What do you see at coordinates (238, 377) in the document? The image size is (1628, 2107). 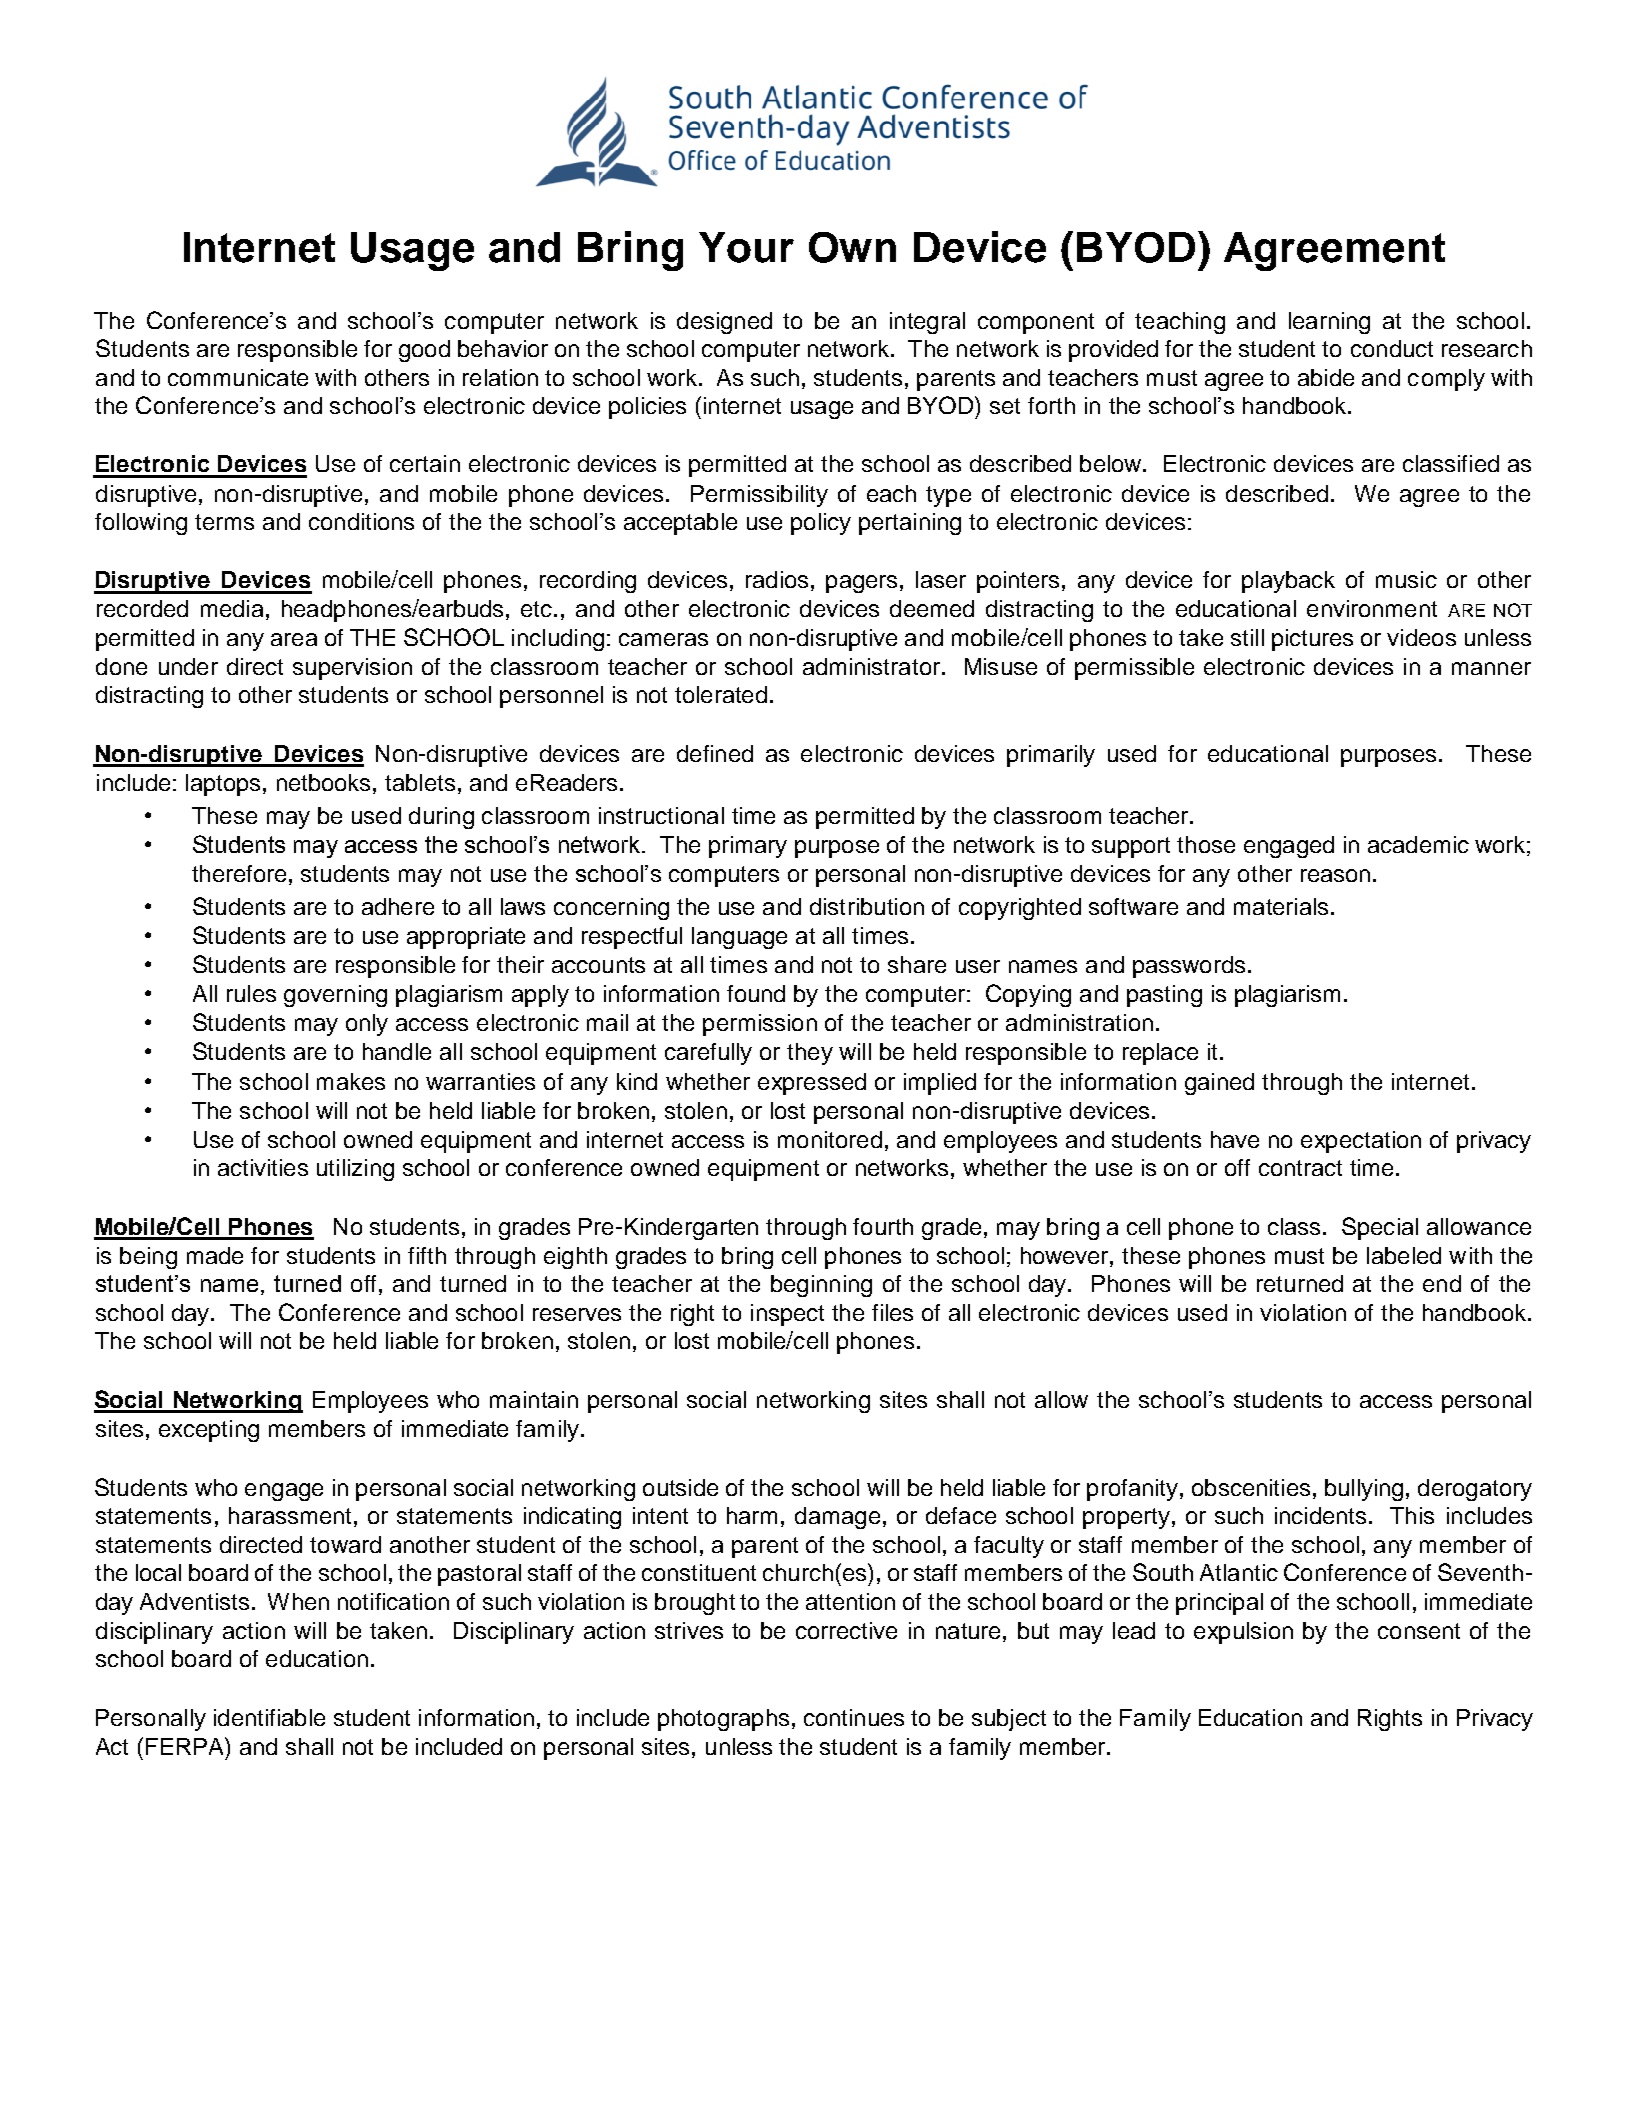 I see `communicate` at bounding box center [238, 377].
